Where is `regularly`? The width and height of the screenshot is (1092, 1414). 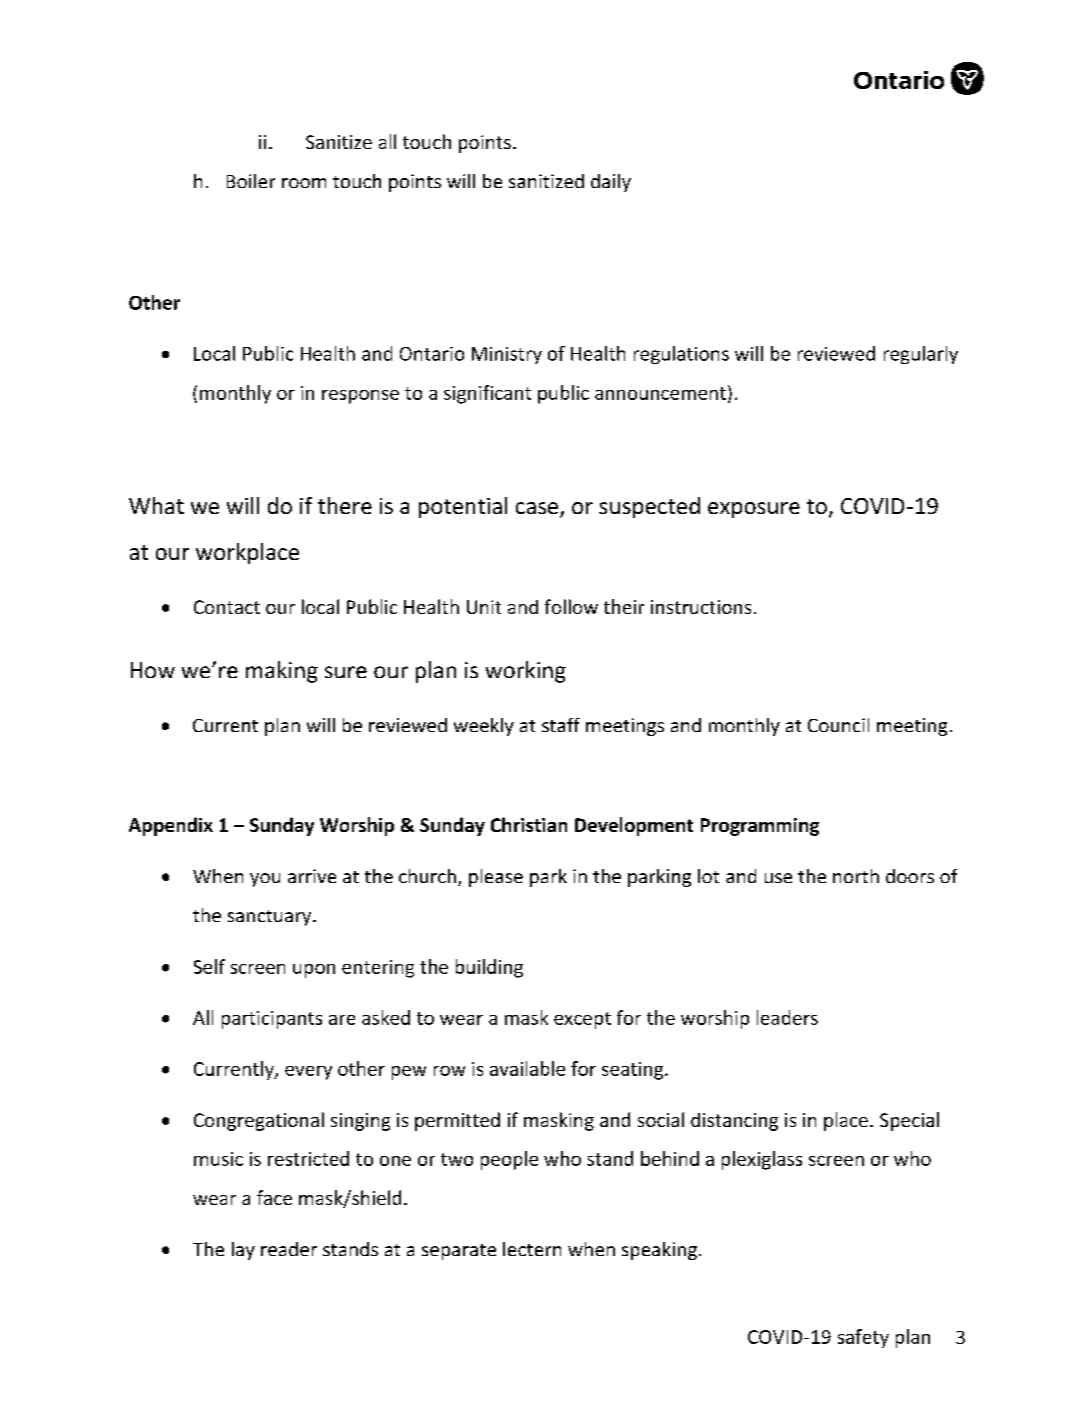
regularly is located at coordinates (921, 355).
